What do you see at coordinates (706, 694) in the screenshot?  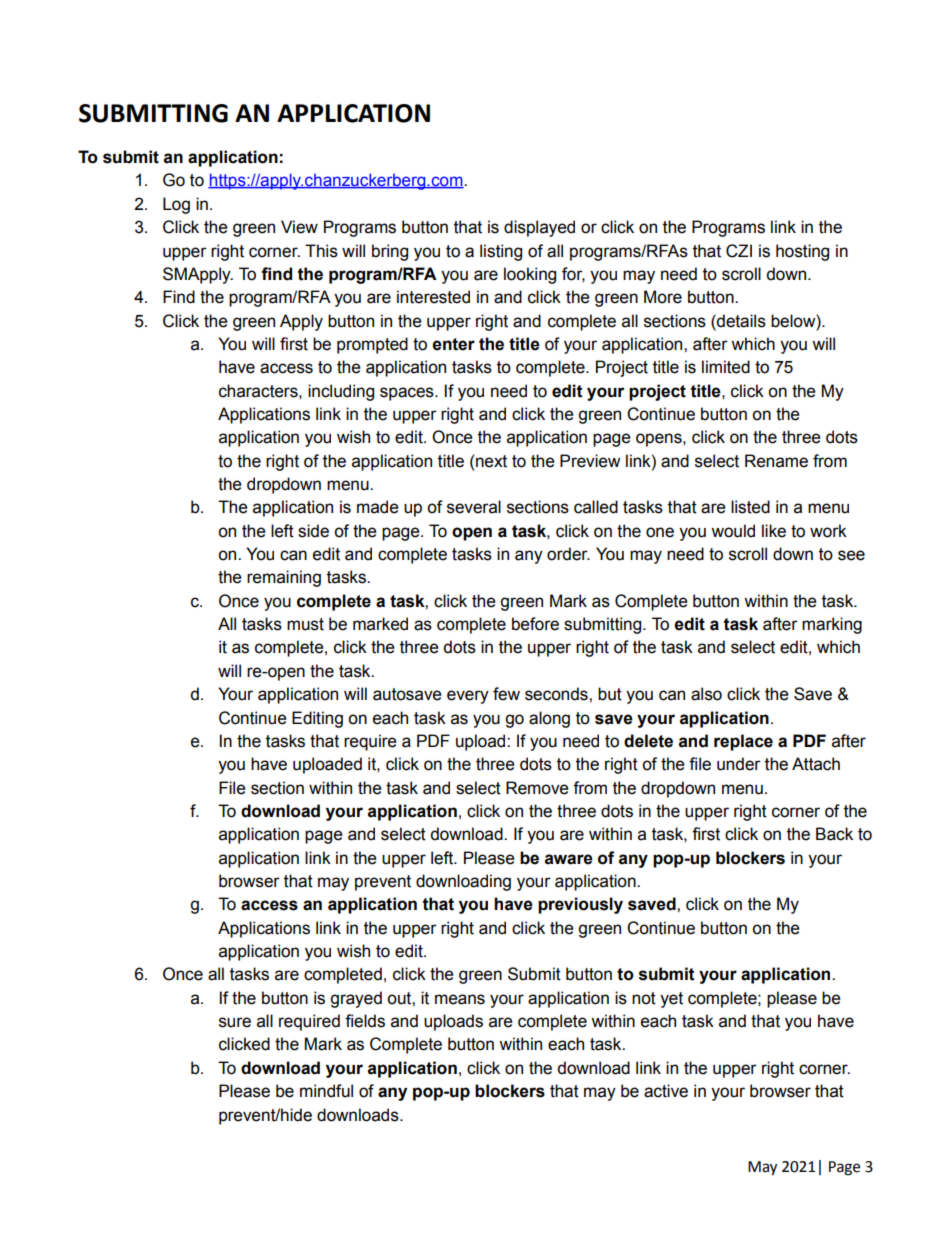 I see `also` at bounding box center [706, 694].
